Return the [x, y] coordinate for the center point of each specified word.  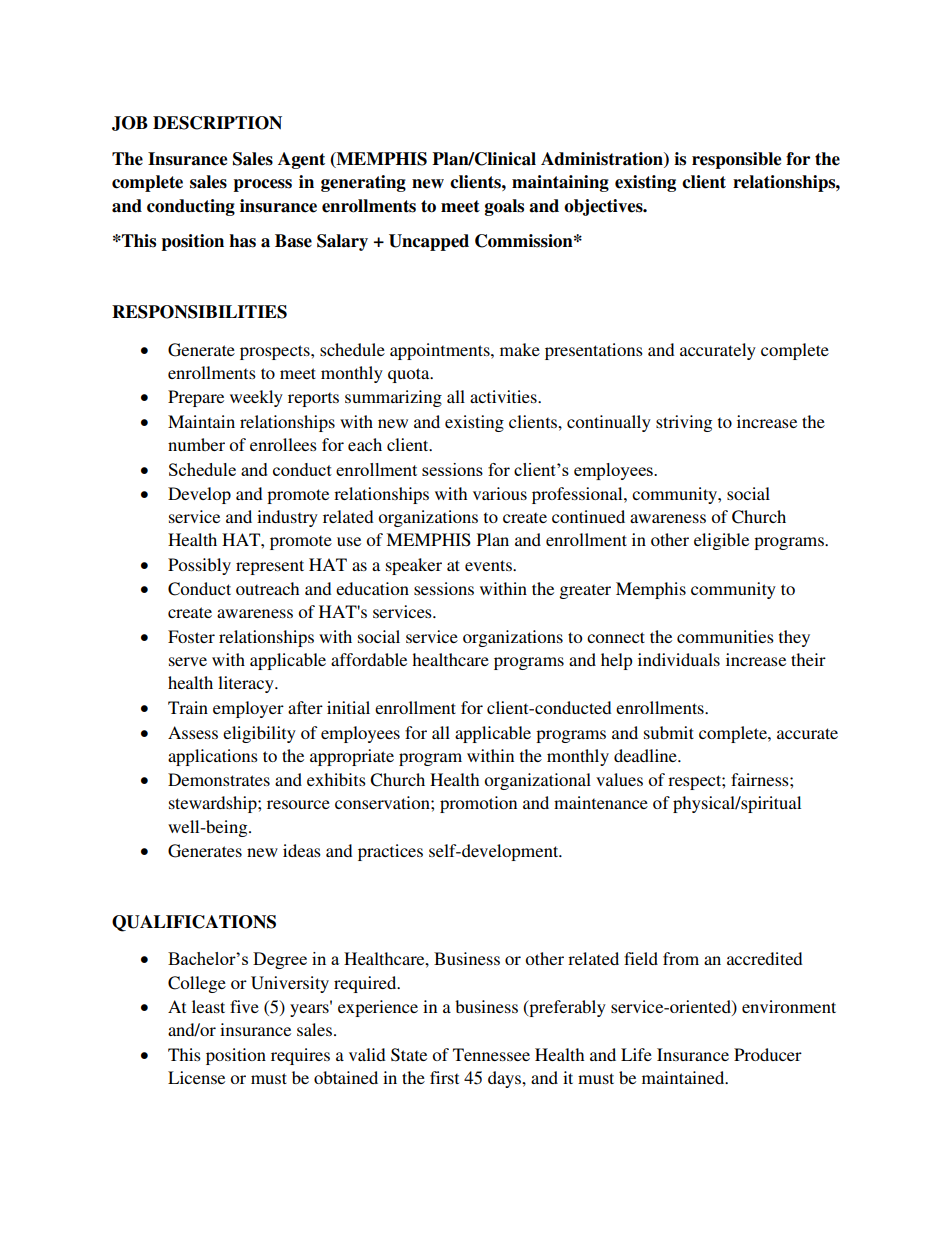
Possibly [199, 566]
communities [725, 636]
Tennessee [491, 1054]
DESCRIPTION [217, 123]
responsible [736, 160]
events [489, 565]
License [196, 1077]
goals [504, 207]
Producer [768, 1054]
